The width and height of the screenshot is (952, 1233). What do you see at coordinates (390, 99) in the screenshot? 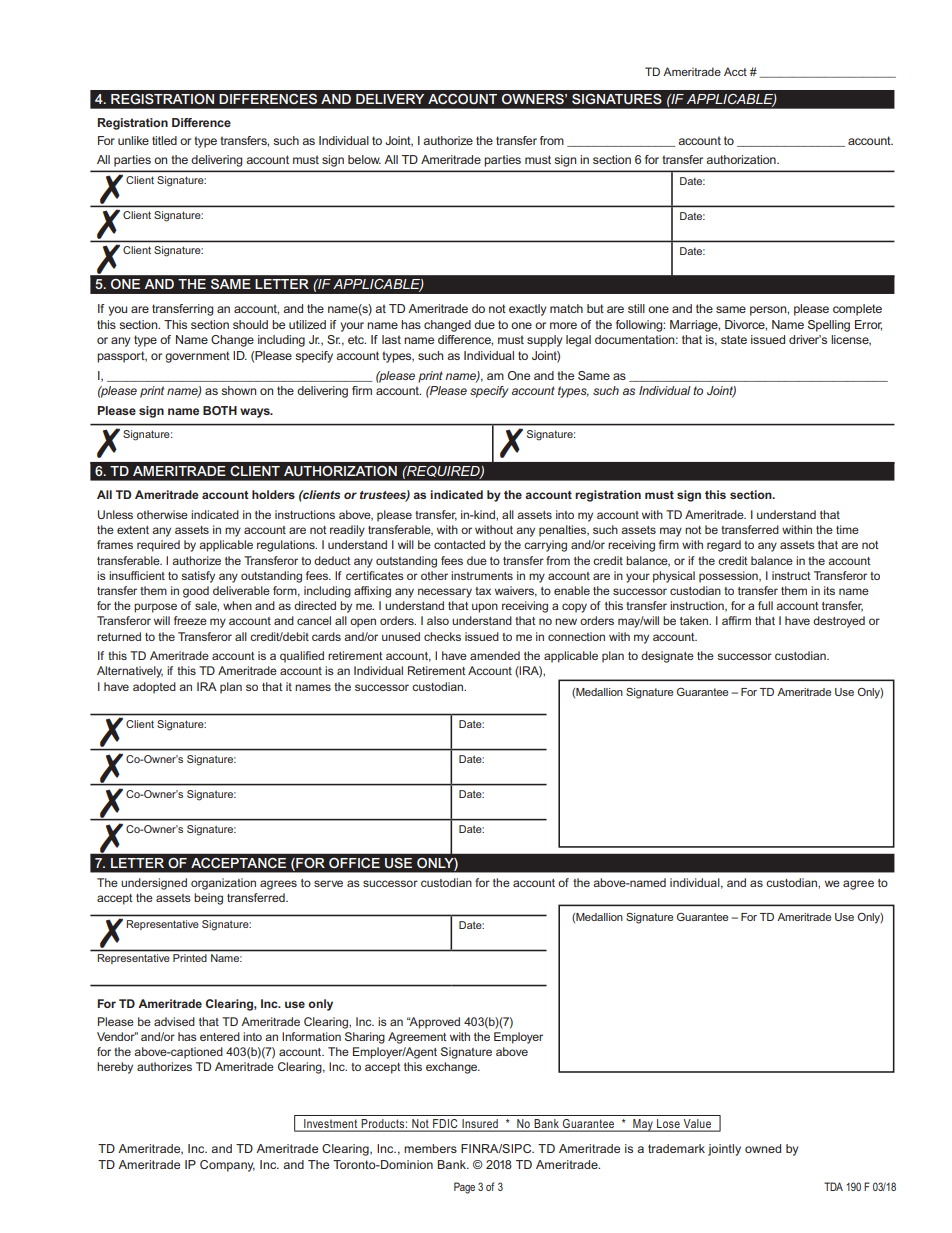
I see `DELIVERY` at bounding box center [390, 99].
